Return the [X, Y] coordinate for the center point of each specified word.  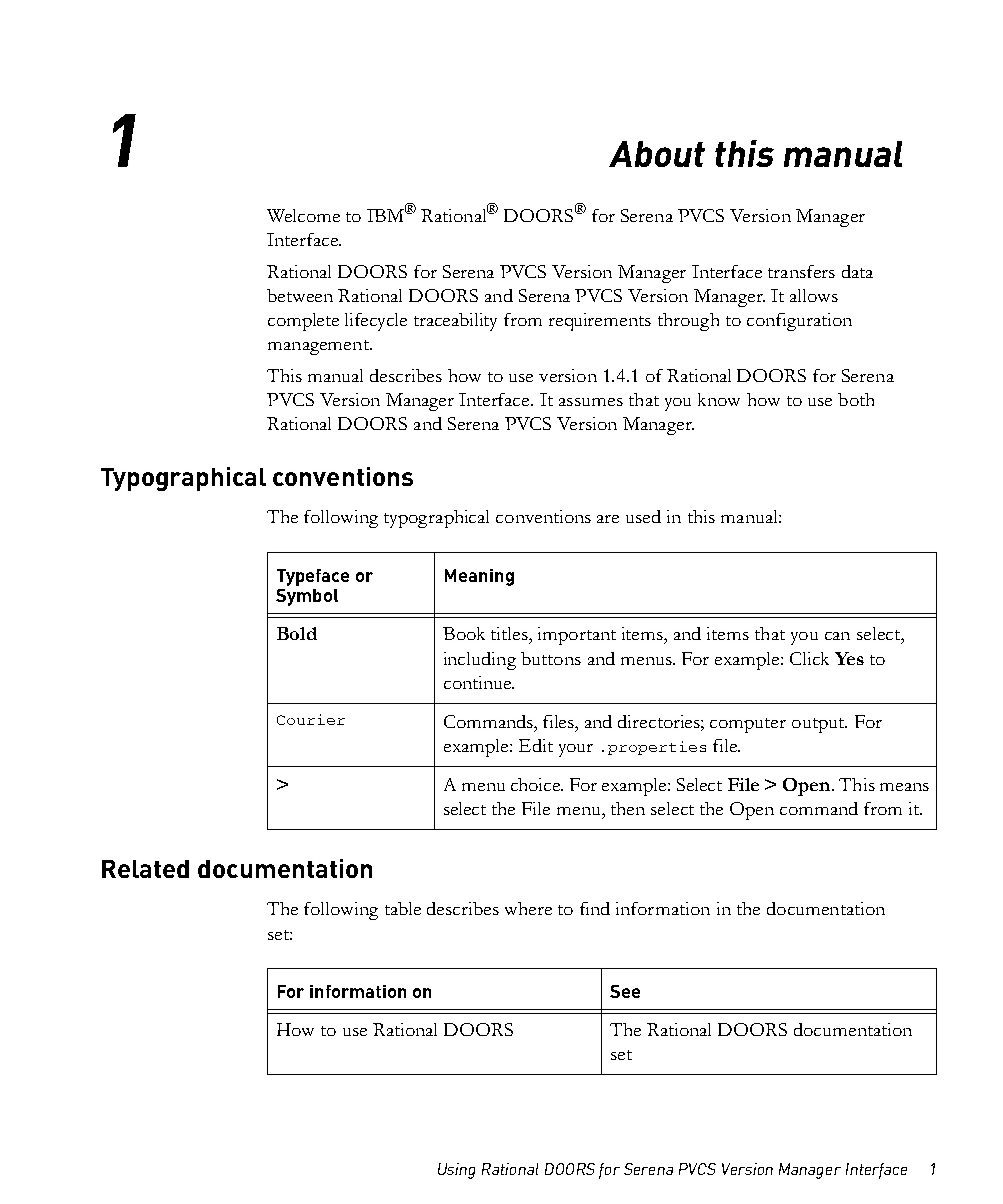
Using [456, 1171]
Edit [536, 745]
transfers [801, 271]
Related [145, 869]
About [657, 154]
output [819, 725]
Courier [311, 719]
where [528, 908]
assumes [591, 402]
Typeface [313, 577]
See [625, 991]
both [856, 399]
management [319, 347]
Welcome [303, 215]
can [837, 636]
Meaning [479, 577]
